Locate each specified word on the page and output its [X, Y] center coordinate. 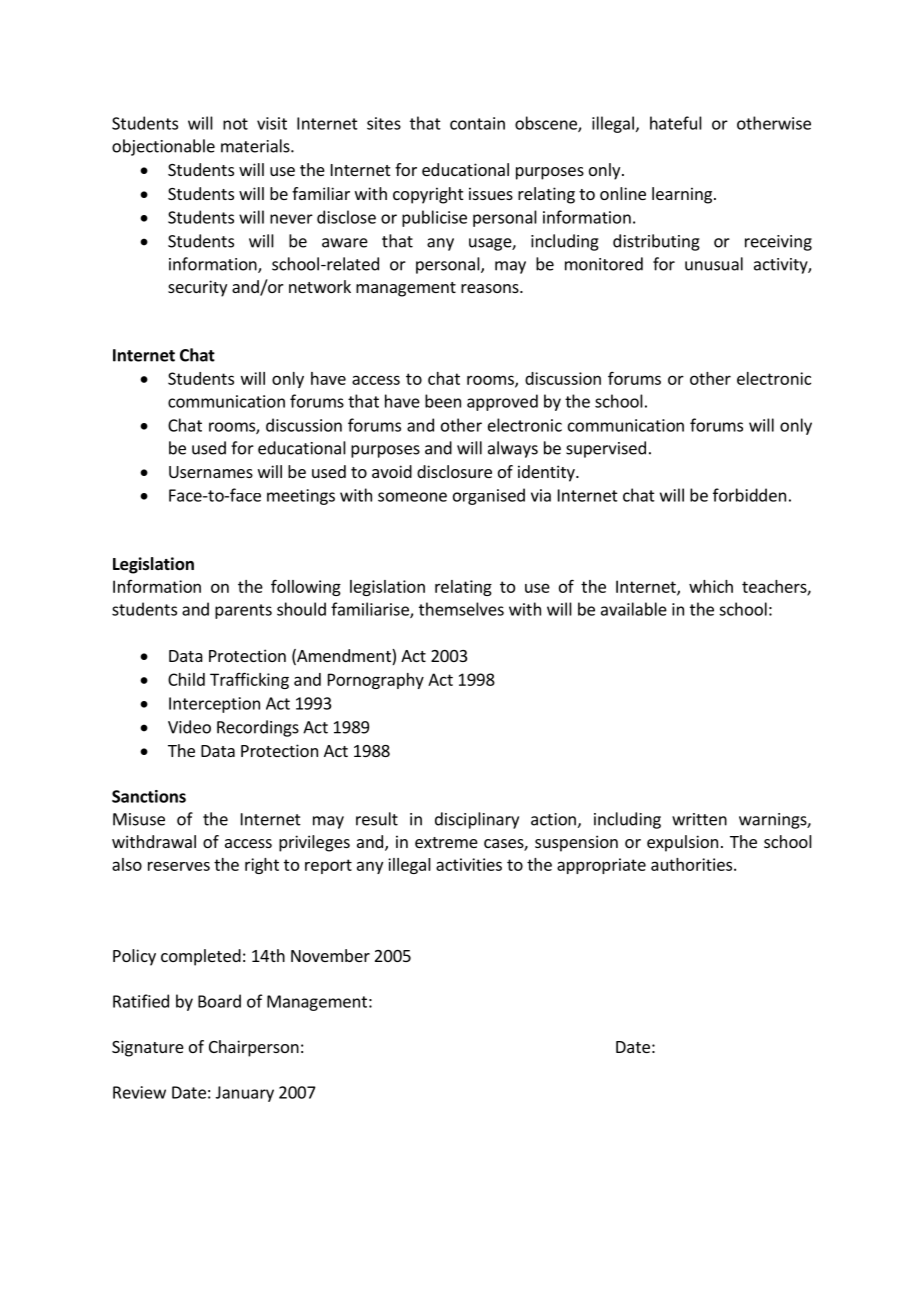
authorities [691, 864]
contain [477, 123]
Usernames [211, 472]
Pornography [376, 681]
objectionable [163, 147]
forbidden [749, 495]
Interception [214, 705]
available [634, 609]
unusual [714, 264]
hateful [676, 123]
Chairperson [254, 1048]
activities [469, 864]
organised [489, 496]
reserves [179, 866]
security [197, 288]
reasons [491, 288]
